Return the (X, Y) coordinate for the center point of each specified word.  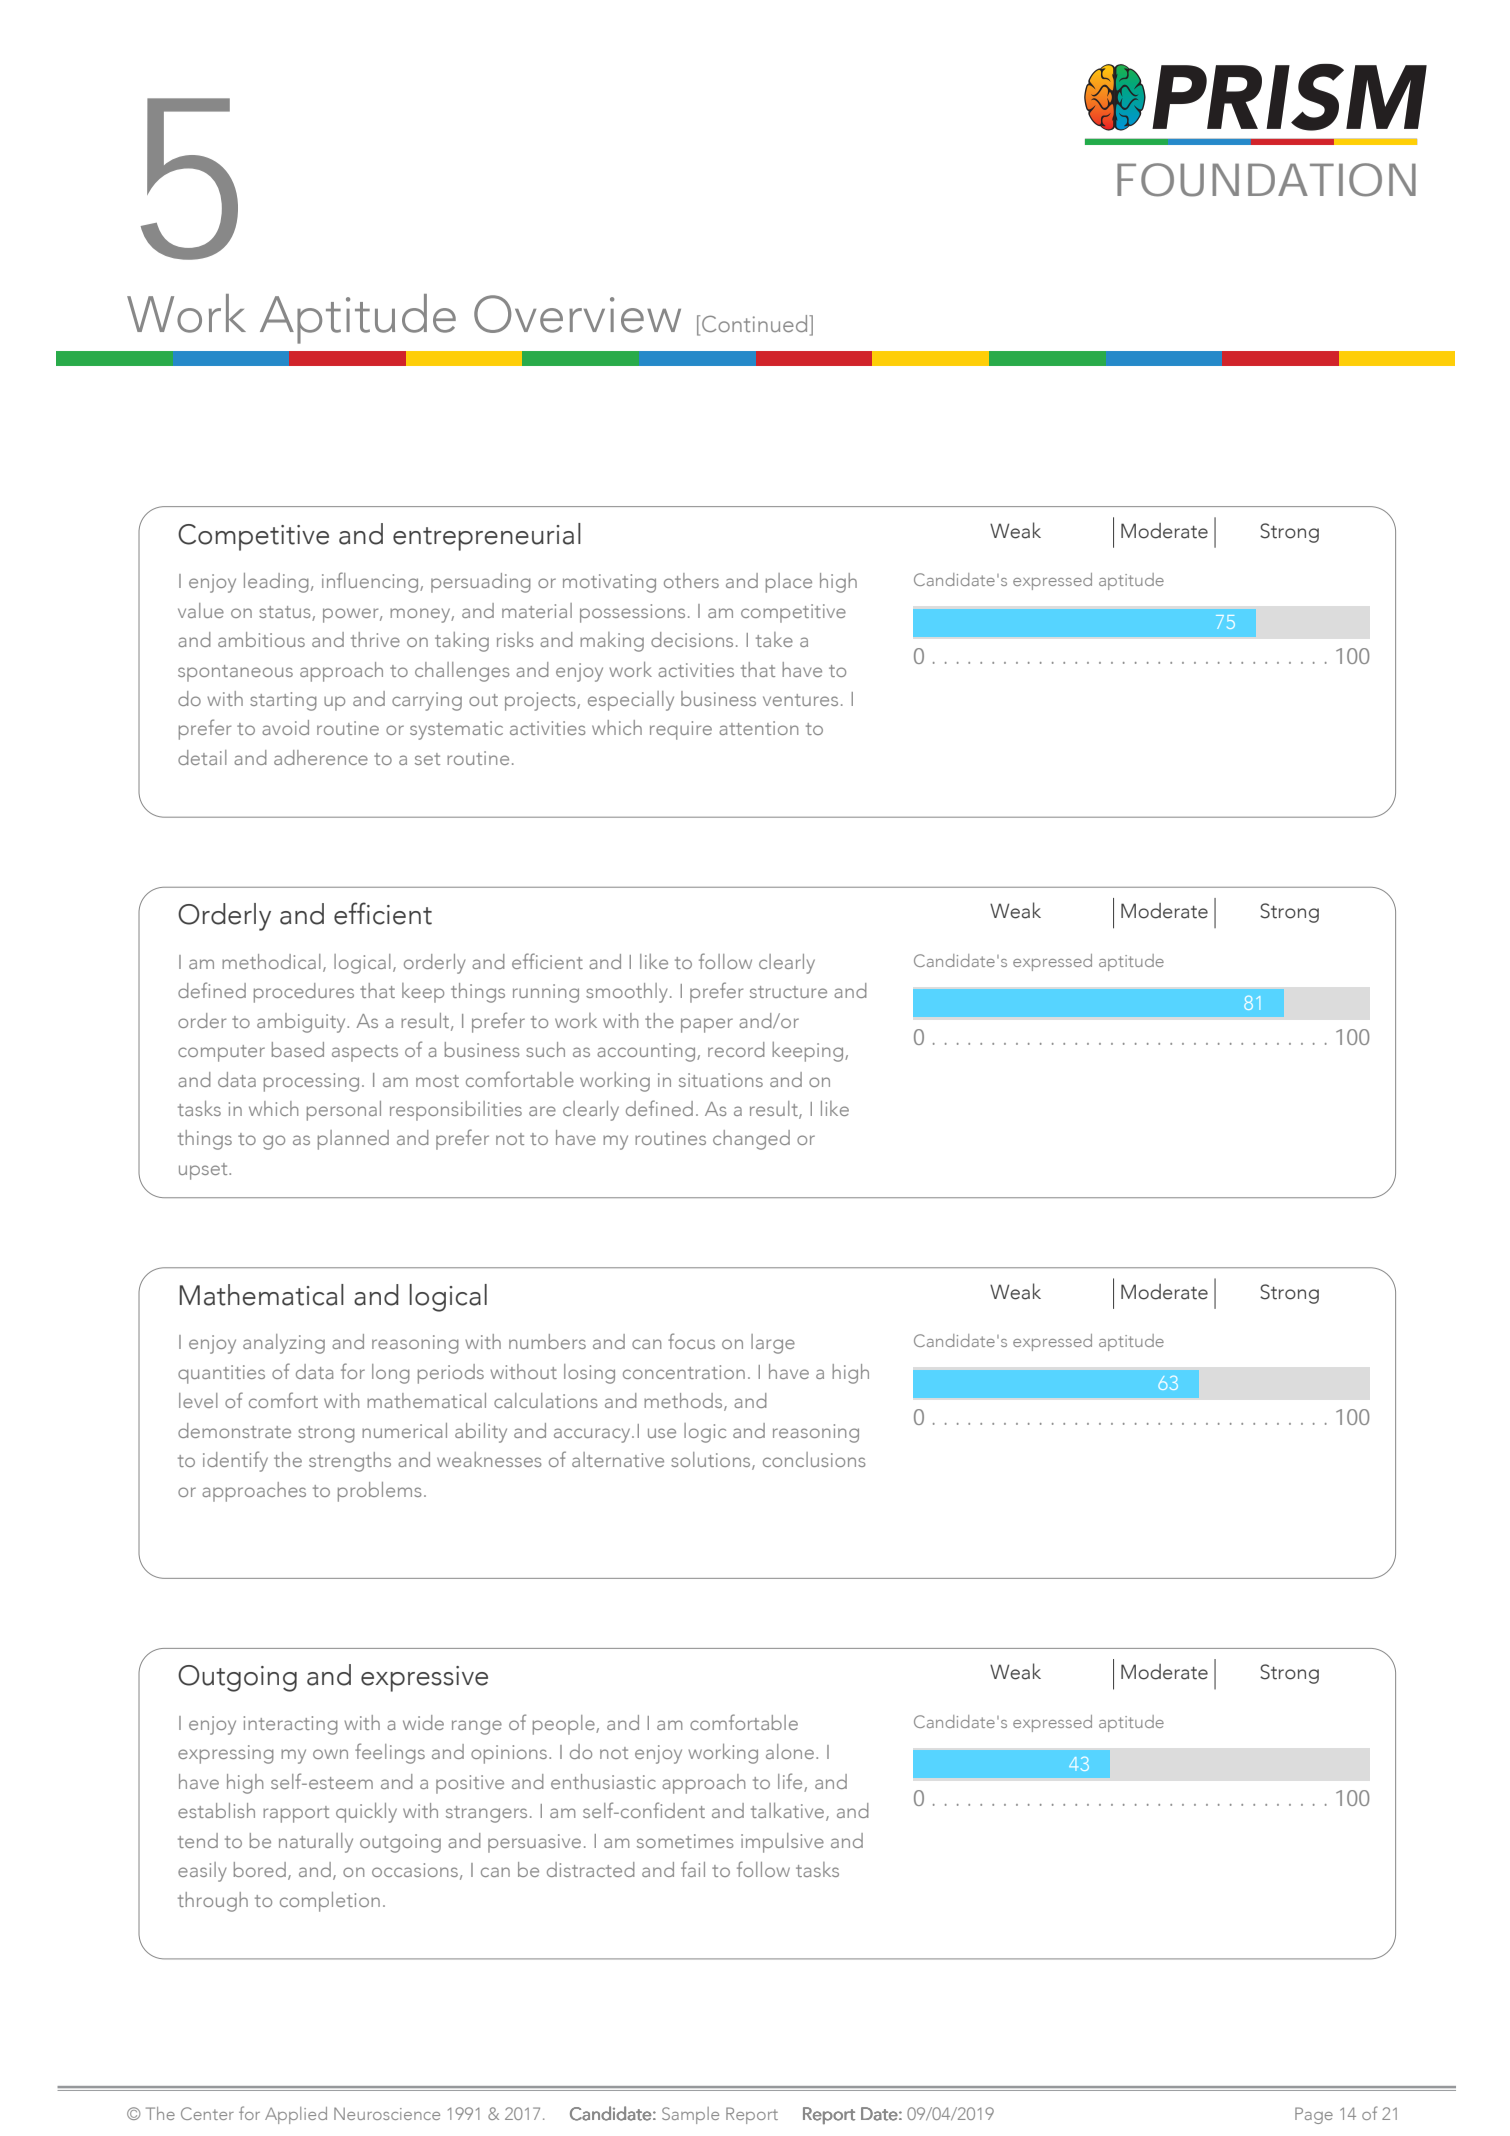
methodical (271, 961)
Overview (577, 314)
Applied (296, 2115)
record (736, 1049)
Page (1314, 2115)
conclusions (814, 1459)
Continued (756, 323)
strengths (350, 1462)
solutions (712, 1461)
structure (788, 992)
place (789, 583)
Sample (690, 2115)
